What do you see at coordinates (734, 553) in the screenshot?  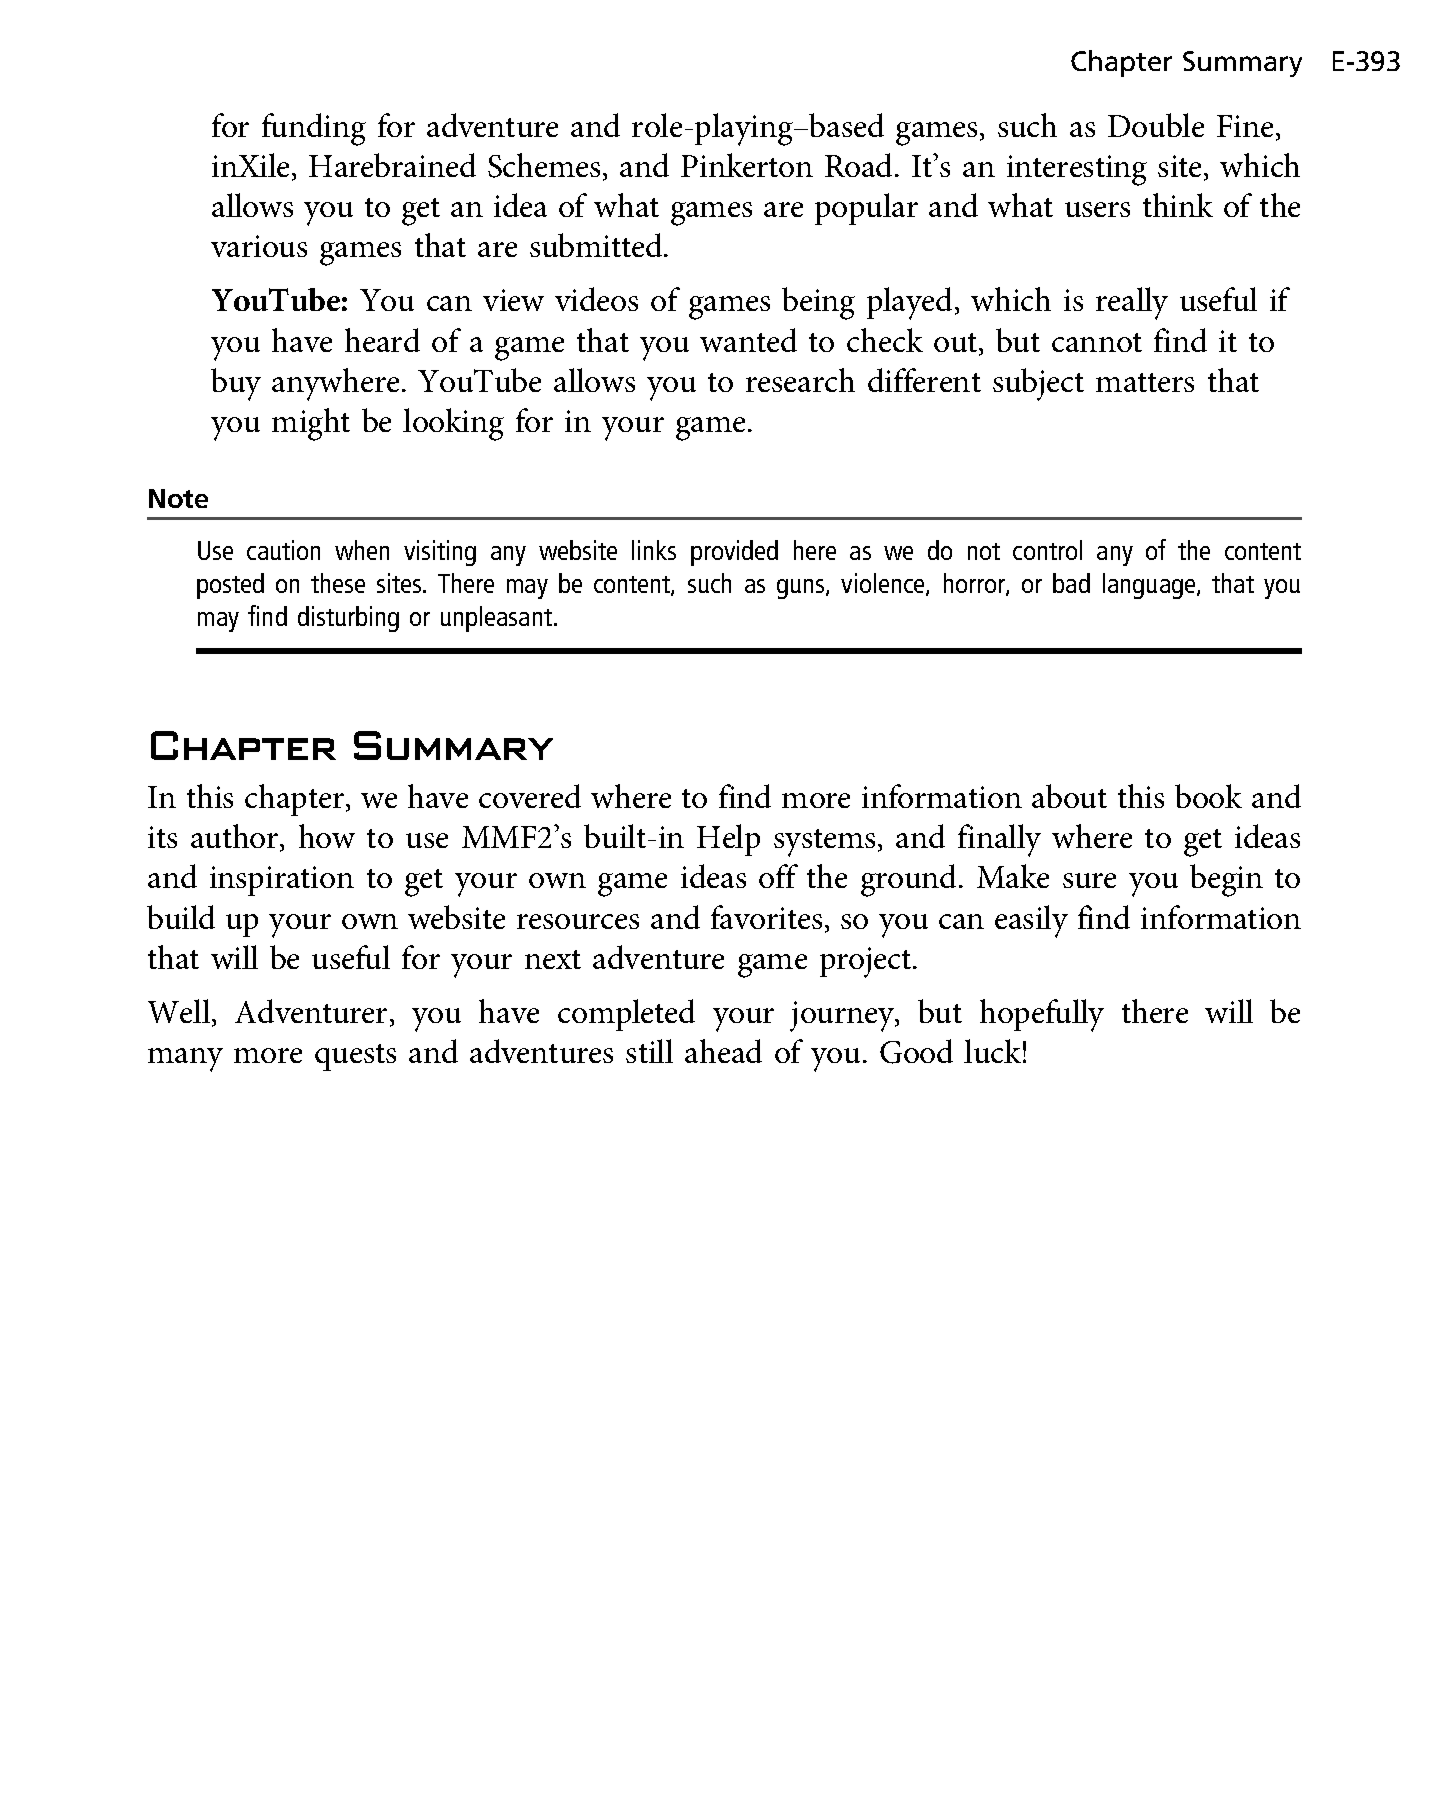 I see `provided` at bounding box center [734, 553].
